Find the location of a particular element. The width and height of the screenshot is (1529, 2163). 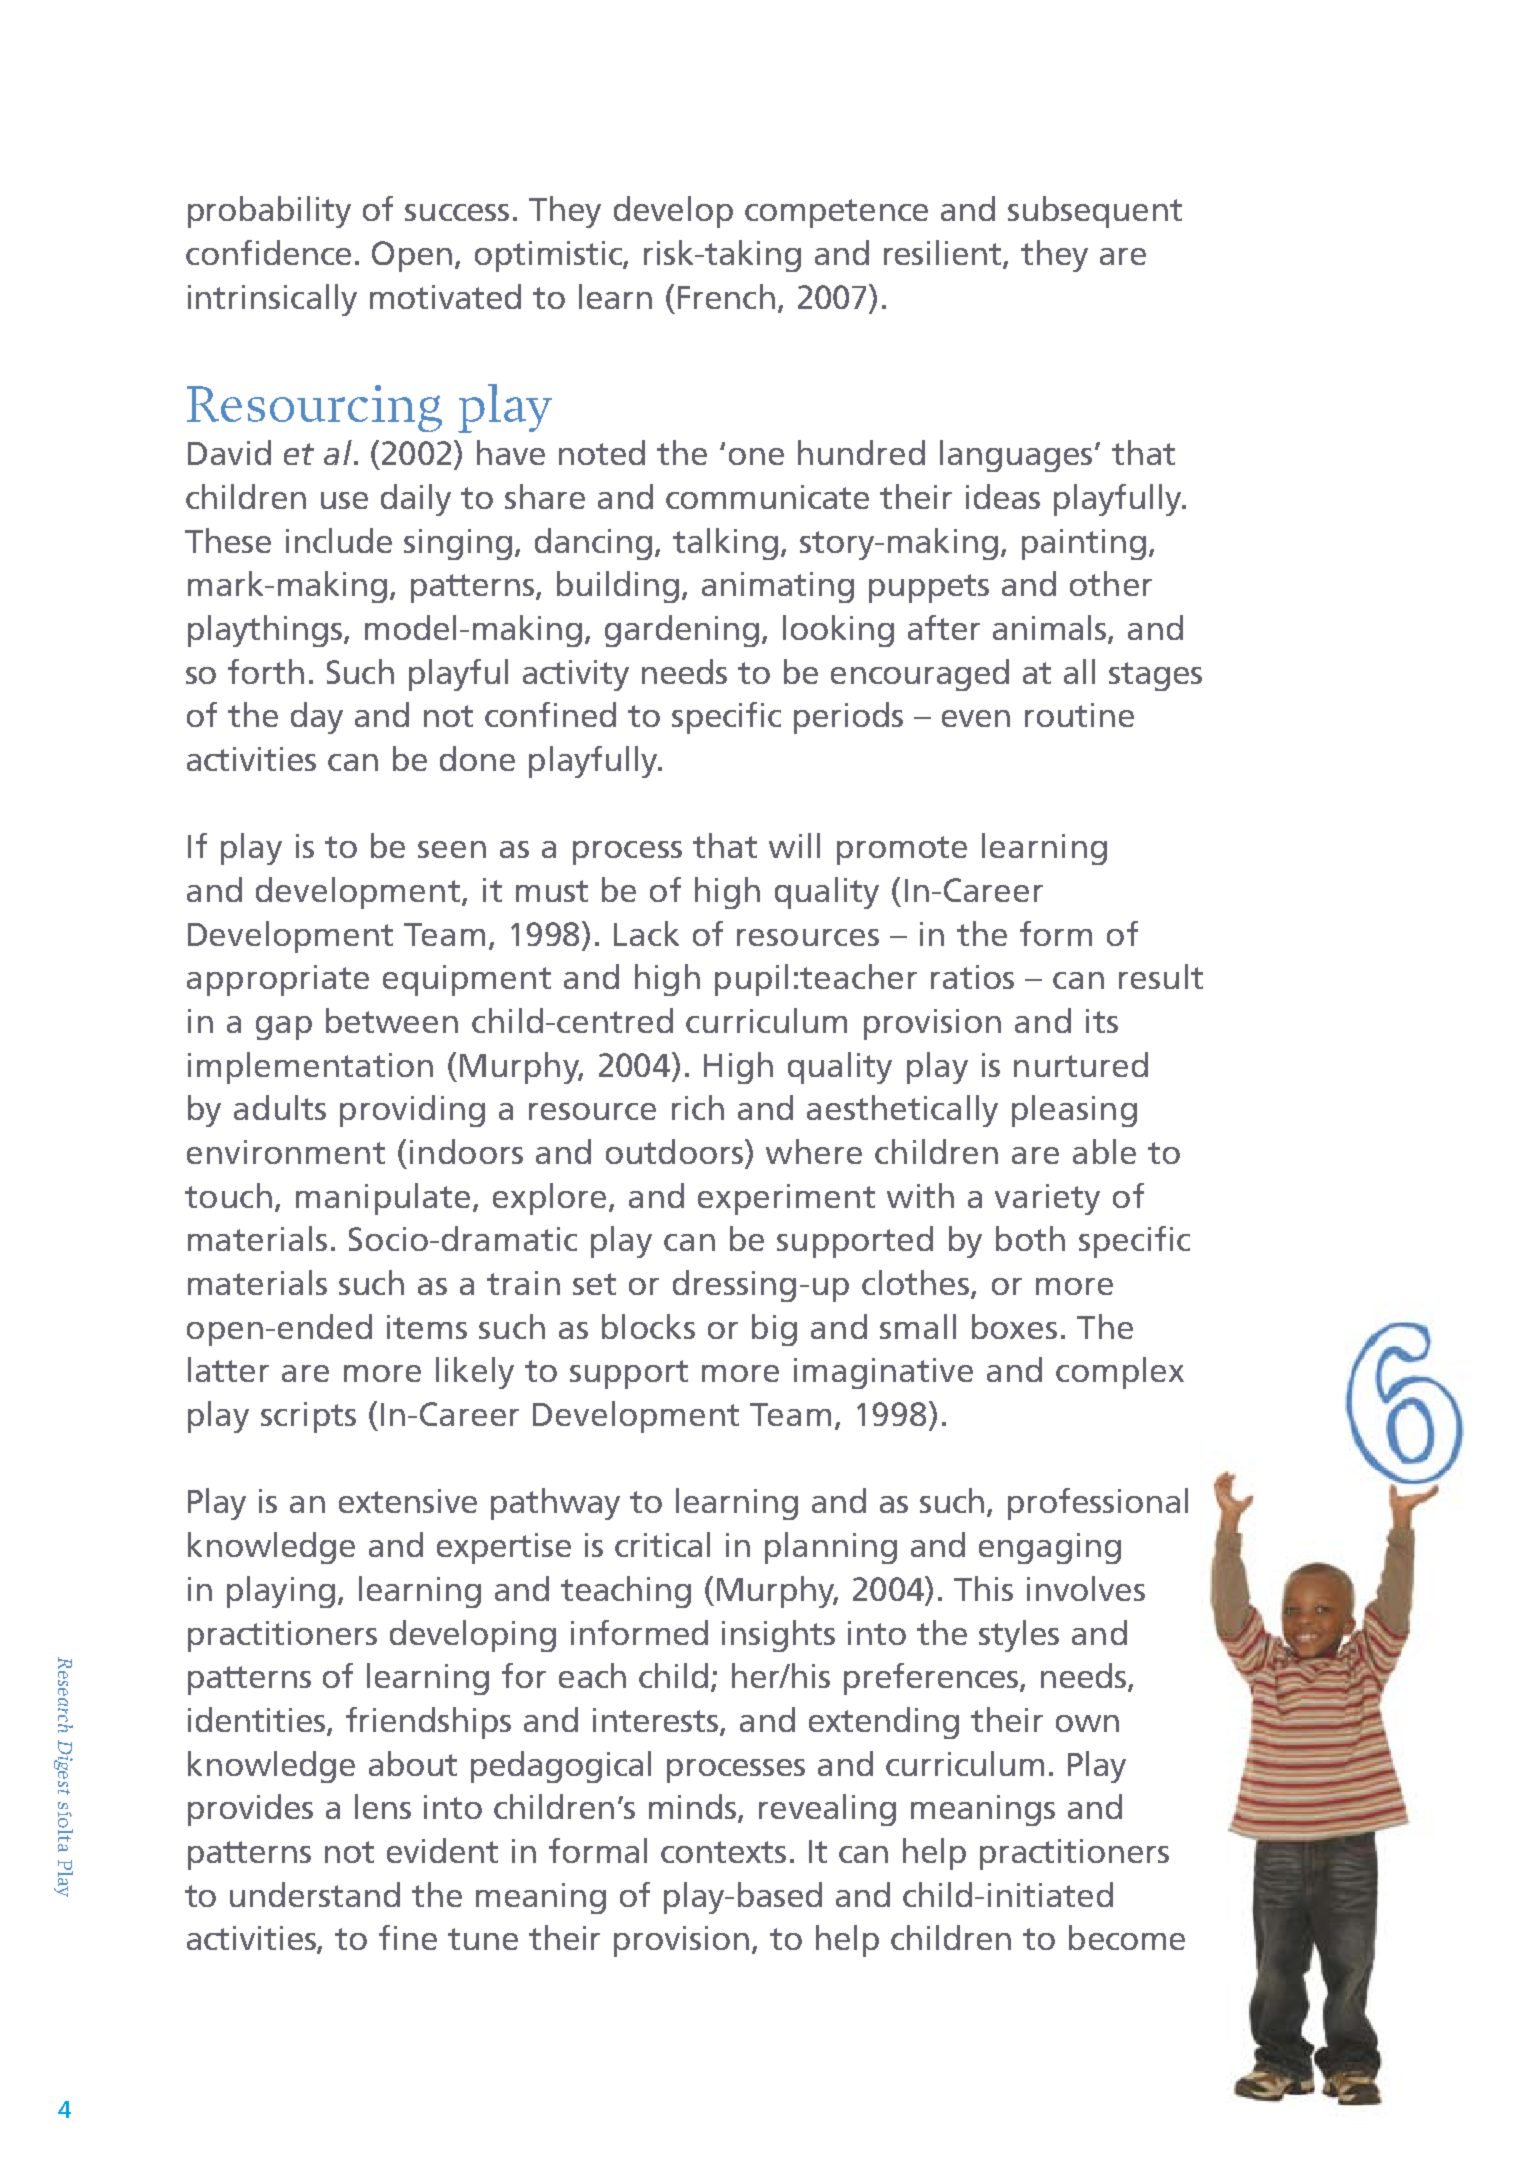

rich is located at coordinates (698, 1107).
